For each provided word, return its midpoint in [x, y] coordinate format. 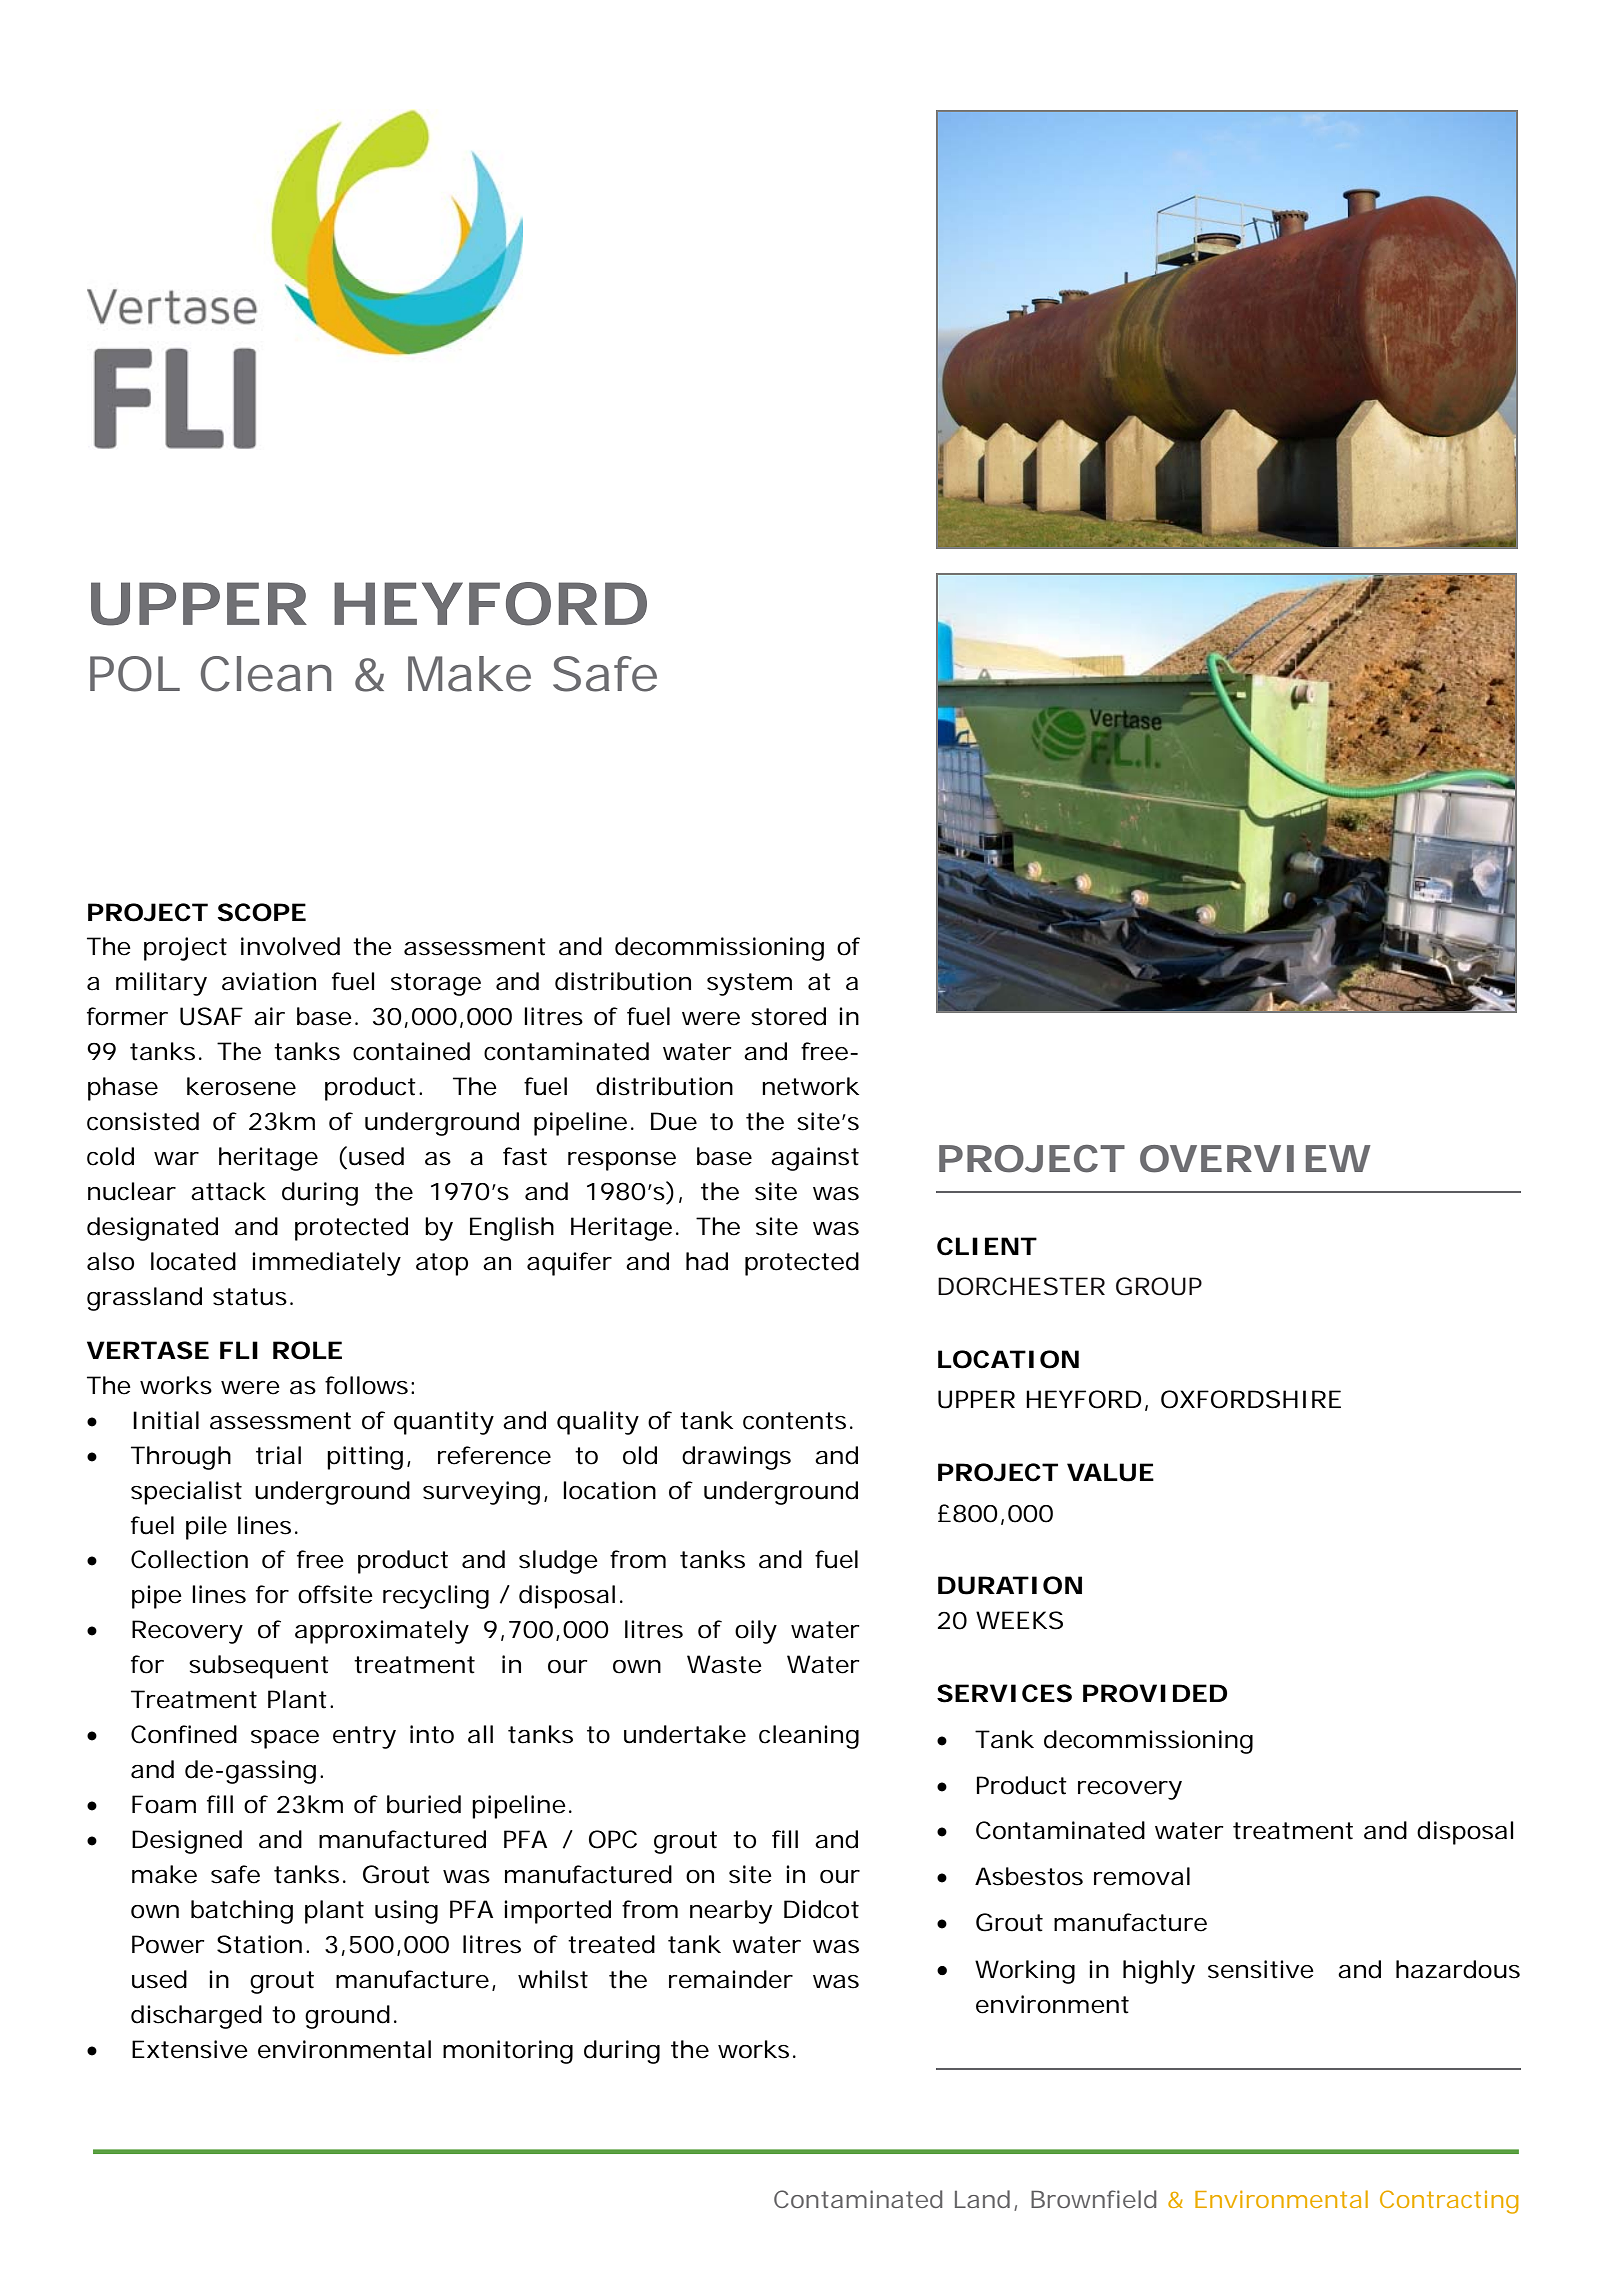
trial [278, 1455]
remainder [731, 1979]
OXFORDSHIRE [1251, 1399]
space [285, 1739]
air [269, 1016]
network [810, 1086]
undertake [685, 1734]
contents [794, 1421]
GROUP [1159, 1286]
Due [674, 1121]
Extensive [190, 2049]
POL [135, 674]
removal [1142, 1876]
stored [788, 1016]
